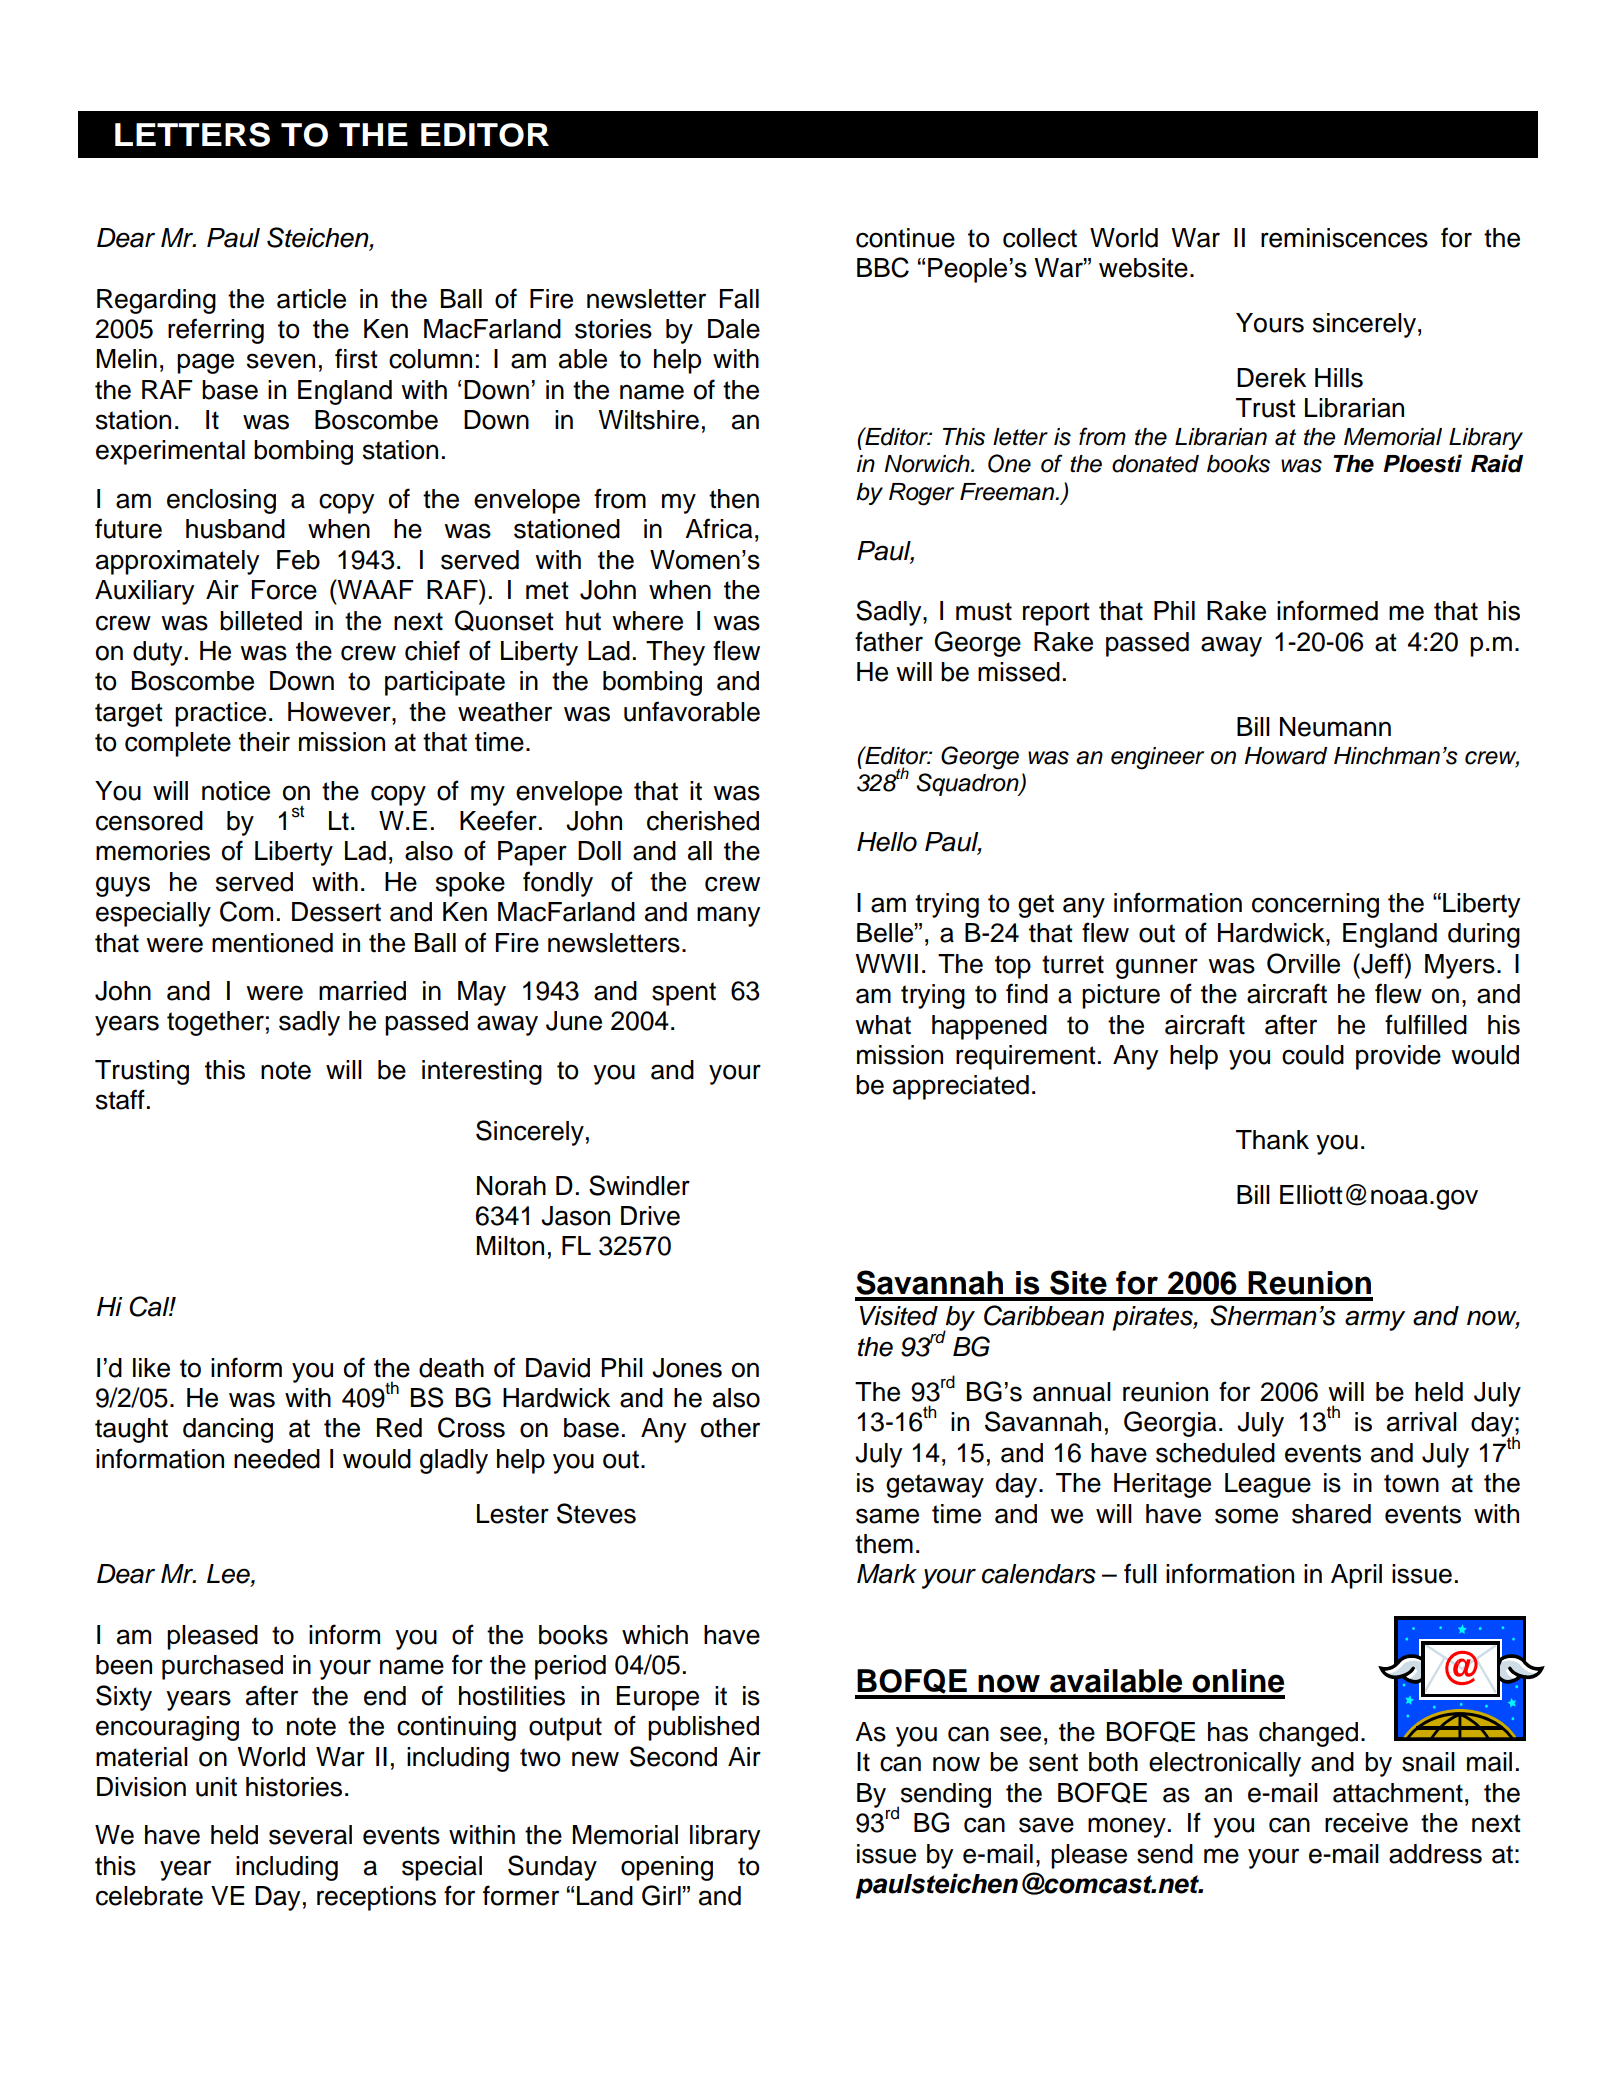 This document has height=2092, width=1616. What do you see at coordinates (667, 1868) in the document?
I see `opening` at bounding box center [667, 1868].
